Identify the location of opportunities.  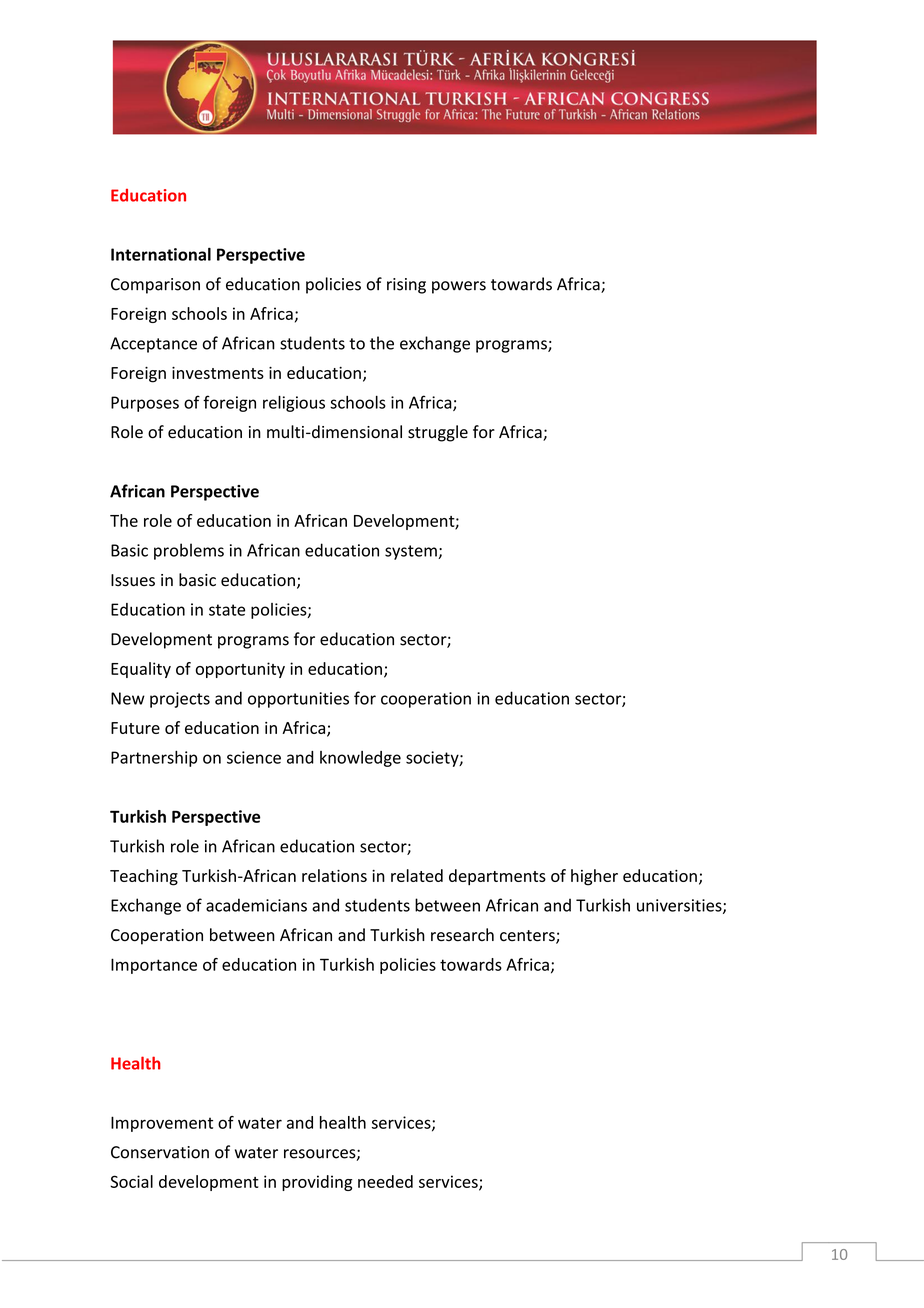
(298, 700).
